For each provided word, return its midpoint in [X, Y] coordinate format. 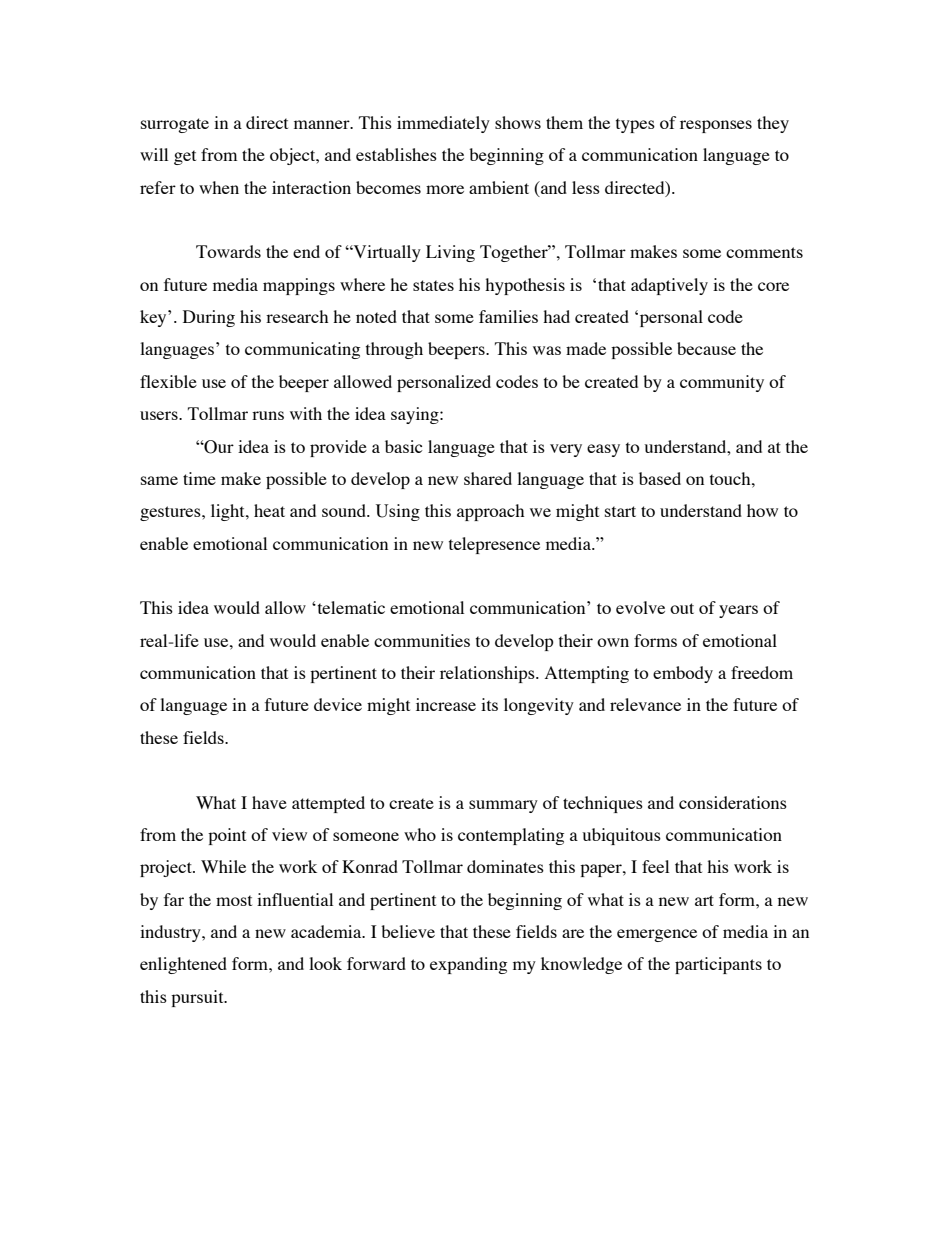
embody [683, 674]
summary [503, 806]
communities [422, 640]
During [209, 318]
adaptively [669, 286]
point [227, 836]
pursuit [198, 998]
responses [716, 126]
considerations [733, 802]
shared [488, 478]
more [445, 189]
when [219, 187]
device [338, 704]
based [660, 478]
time [199, 478]
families [508, 316]
